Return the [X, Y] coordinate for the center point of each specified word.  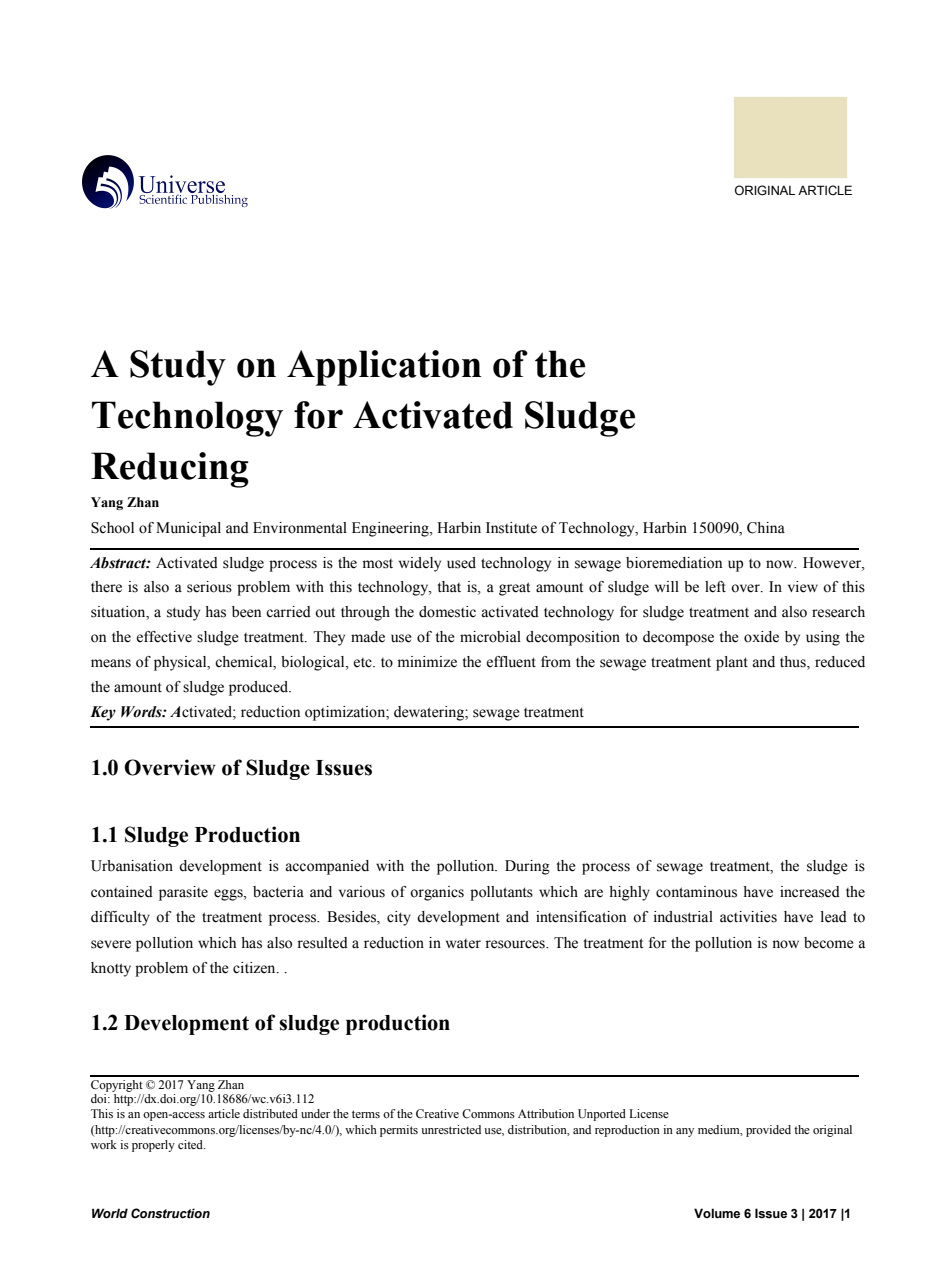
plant [732, 663]
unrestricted [451, 1129]
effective [164, 637]
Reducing [170, 470]
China [766, 528]
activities [748, 917]
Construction [170, 1213]
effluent [511, 662]
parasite [183, 893]
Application [384, 368]
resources [516, 944]
